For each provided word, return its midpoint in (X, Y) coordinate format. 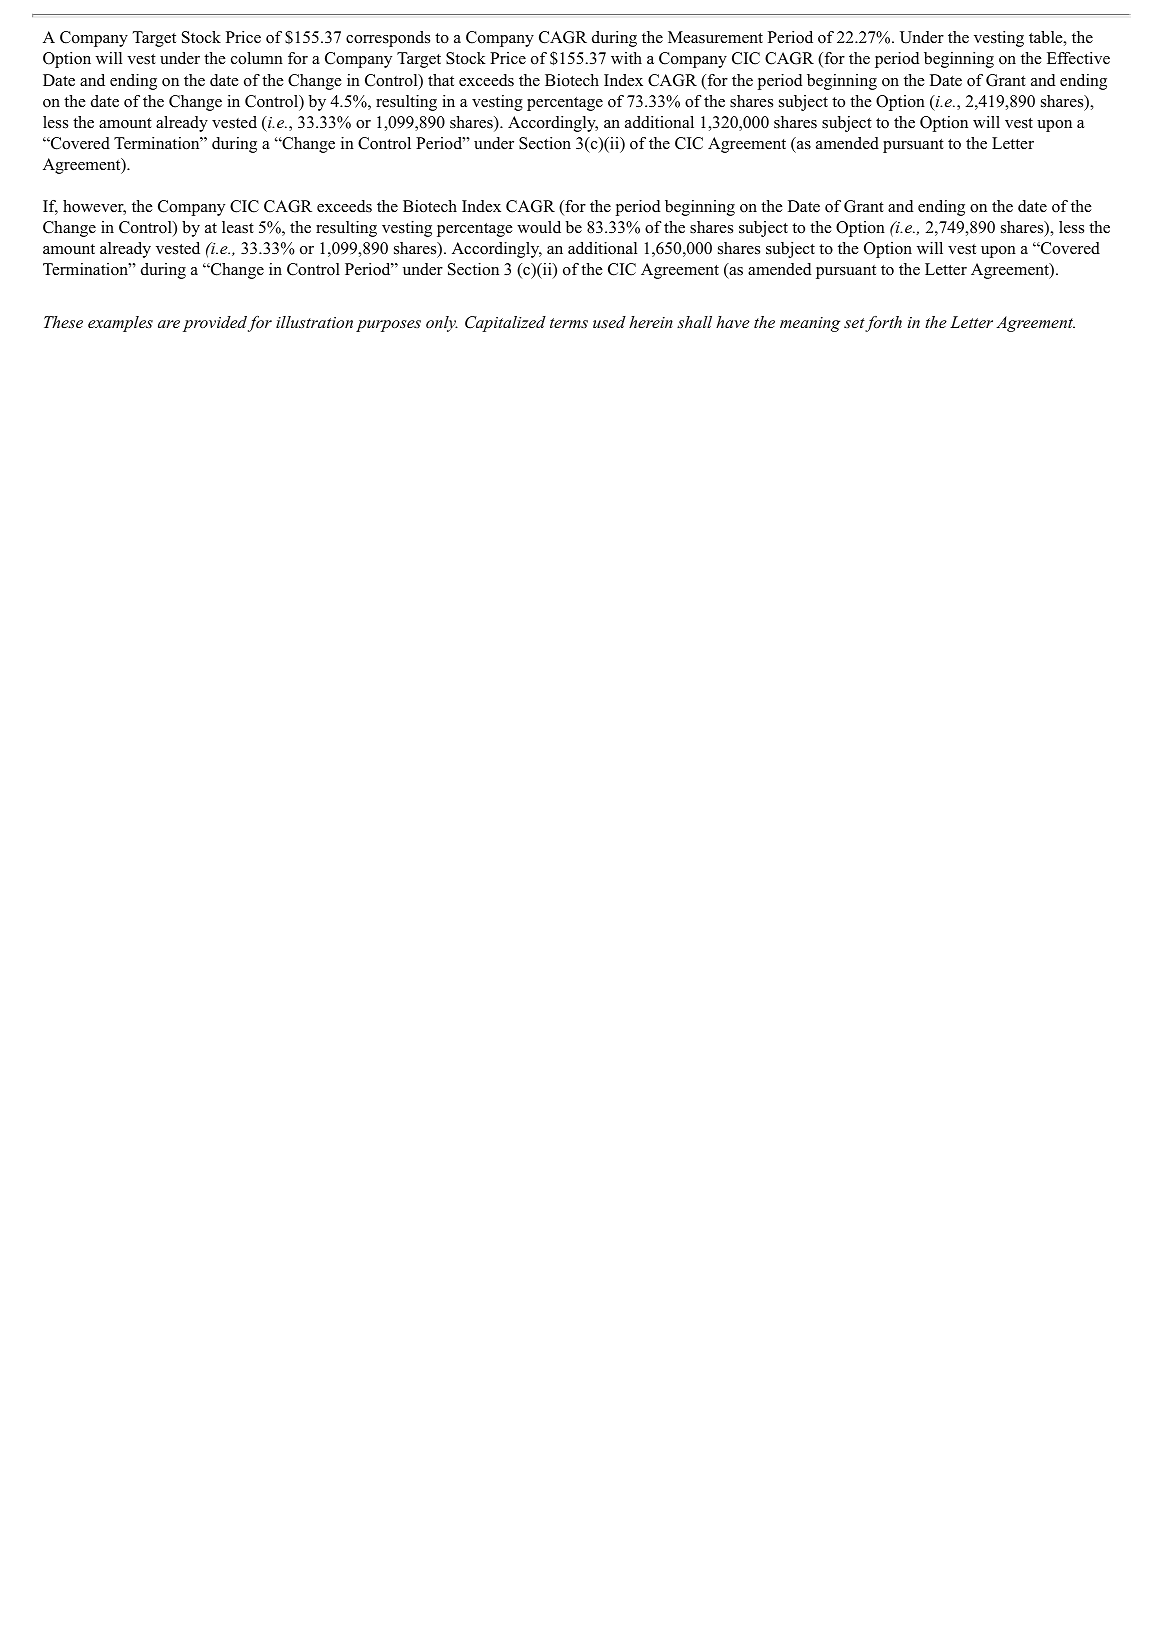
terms (569, 323)
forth (883, 324)
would (539, 227)
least (238, 227)
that (441, 80)
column (257, 58)
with (626, 58)
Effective (1078, 58)
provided (215, 324)
